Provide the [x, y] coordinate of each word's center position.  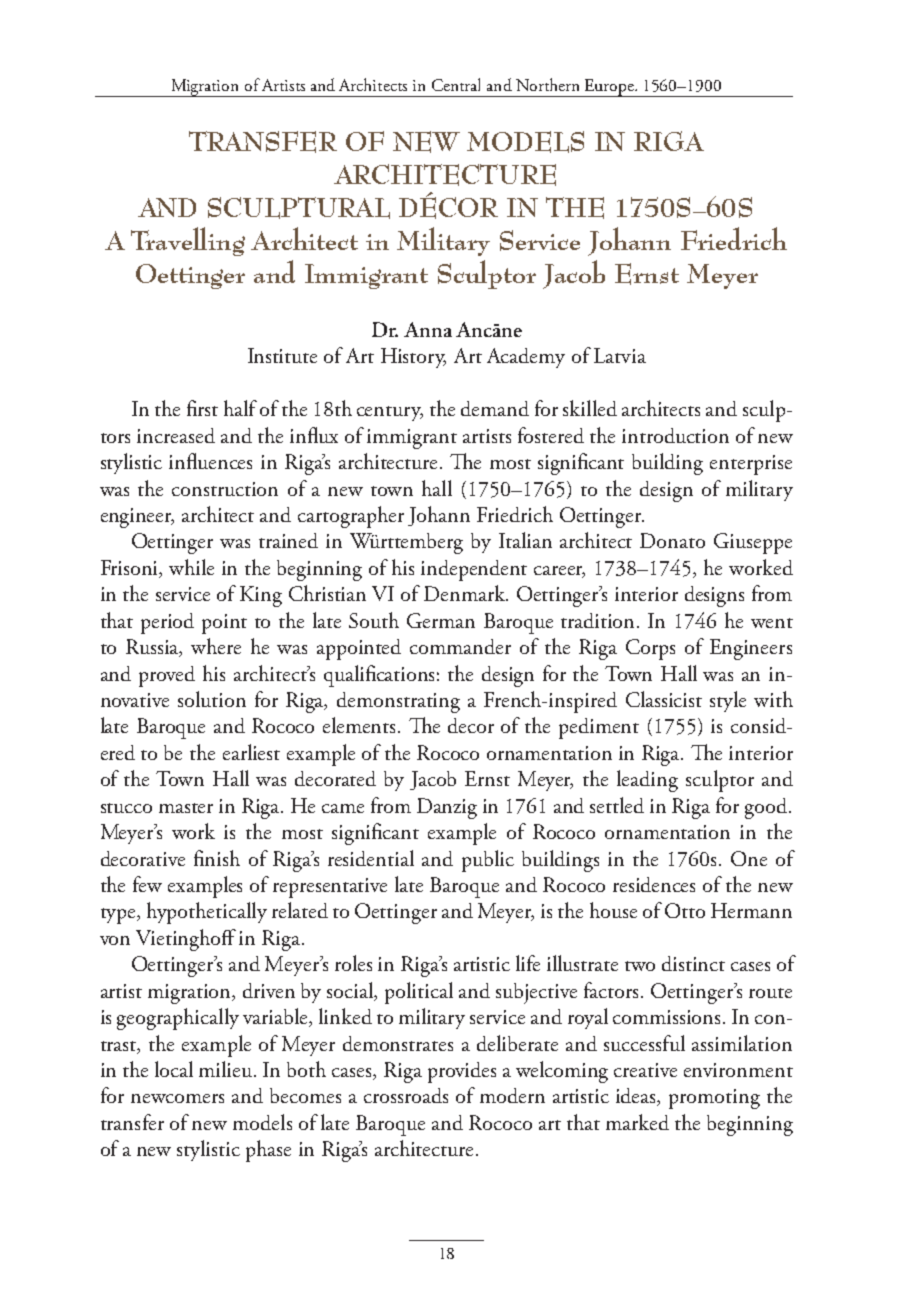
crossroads [406, 1095]
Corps [650, 649]
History [413, 358]
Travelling [188, 241]
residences [654, 884]
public [488, 861]
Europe [609, 88]
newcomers [177, 1098]
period [167, 623]
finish [217, 858]
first [202, 408]
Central [456, 84]
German [441, 620]
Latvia [620, 355]
